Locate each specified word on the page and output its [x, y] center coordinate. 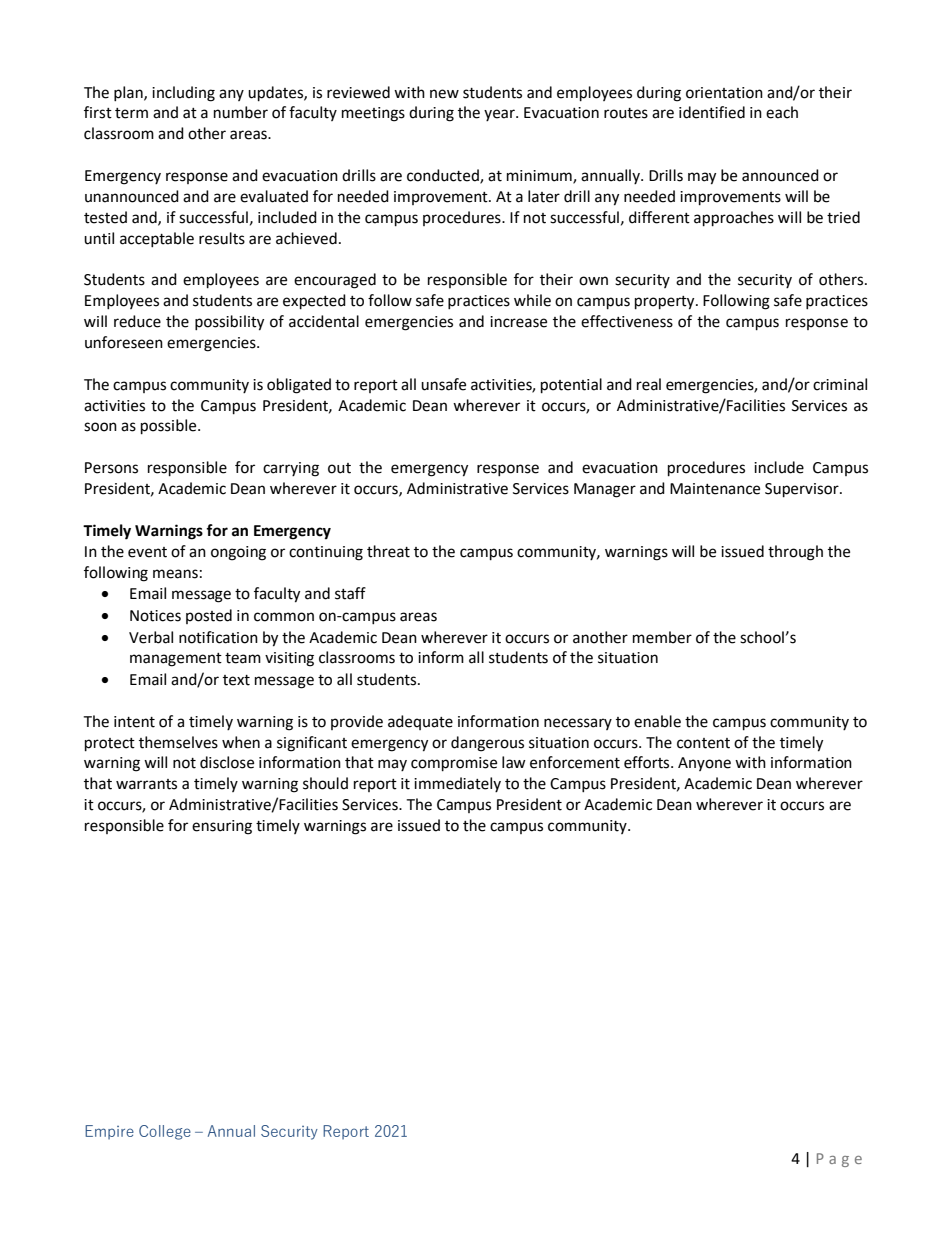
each [782, 112]
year [500, 115]
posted [209, 616]
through [795, 553]
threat [388, 551]
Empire [109, 1132]
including [183, 94]
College [165, 1132]
